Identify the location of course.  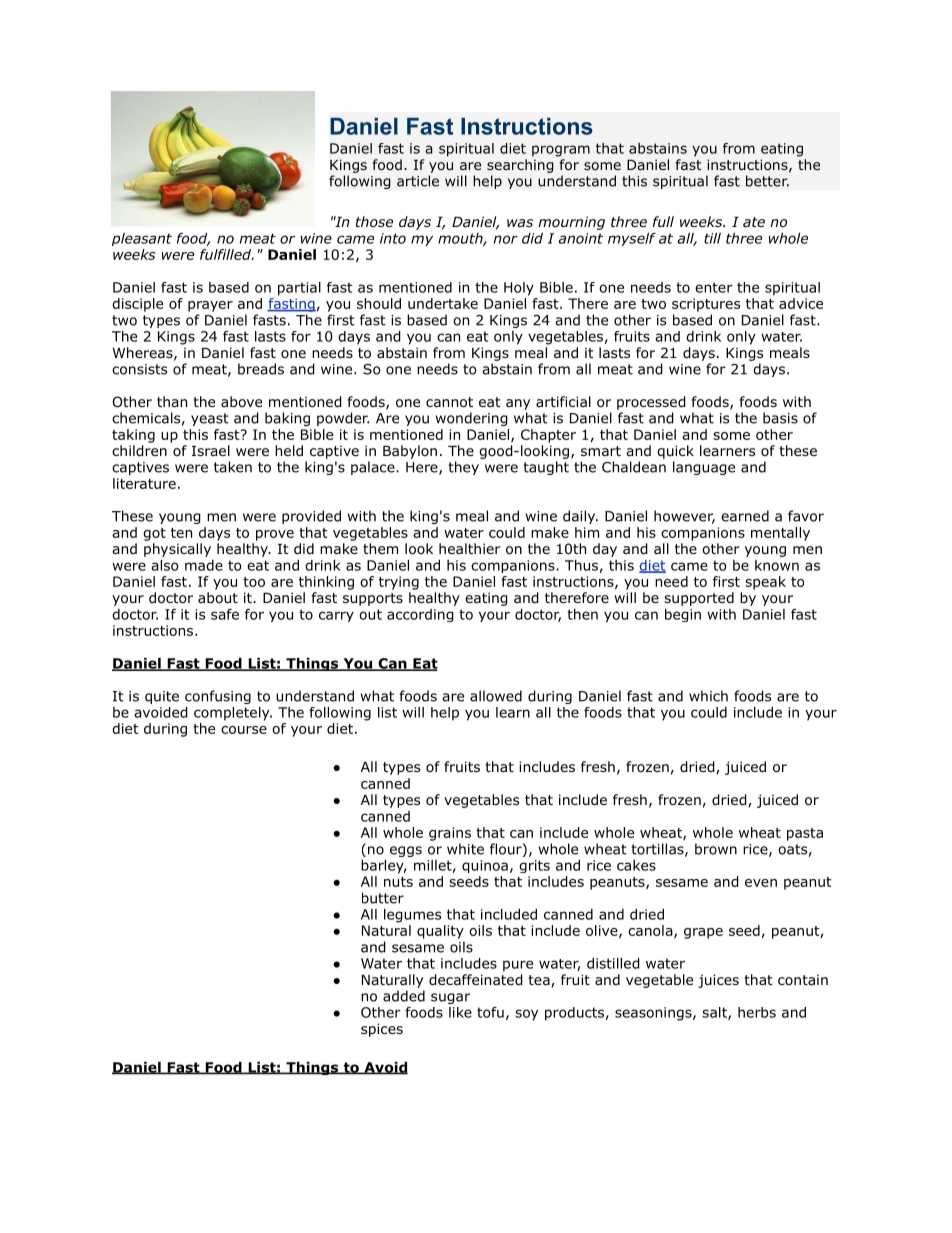
(244, 730).
